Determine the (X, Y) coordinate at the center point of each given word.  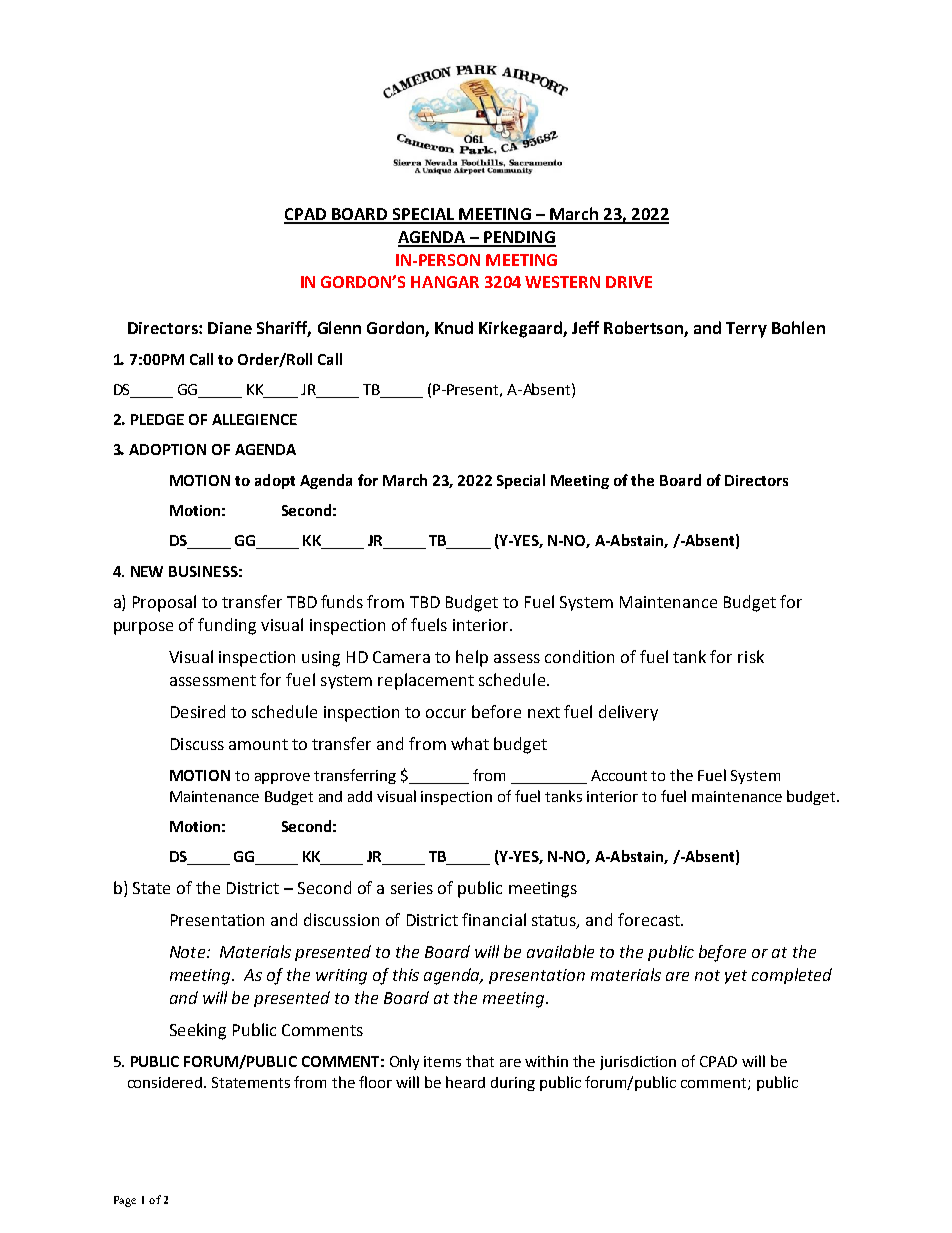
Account (619, 775)
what (470, 743)
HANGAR (445, 282)
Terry (746, 330)
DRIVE (629, 282)
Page (125, 1201)
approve (282, 778)
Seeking (198, 1031)
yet (736, 977)
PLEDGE (157, 419)
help (472, 658)
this (406, 974)
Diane (230, 328)
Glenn (339, 327)
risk (751, 656)
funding (227, 626)
